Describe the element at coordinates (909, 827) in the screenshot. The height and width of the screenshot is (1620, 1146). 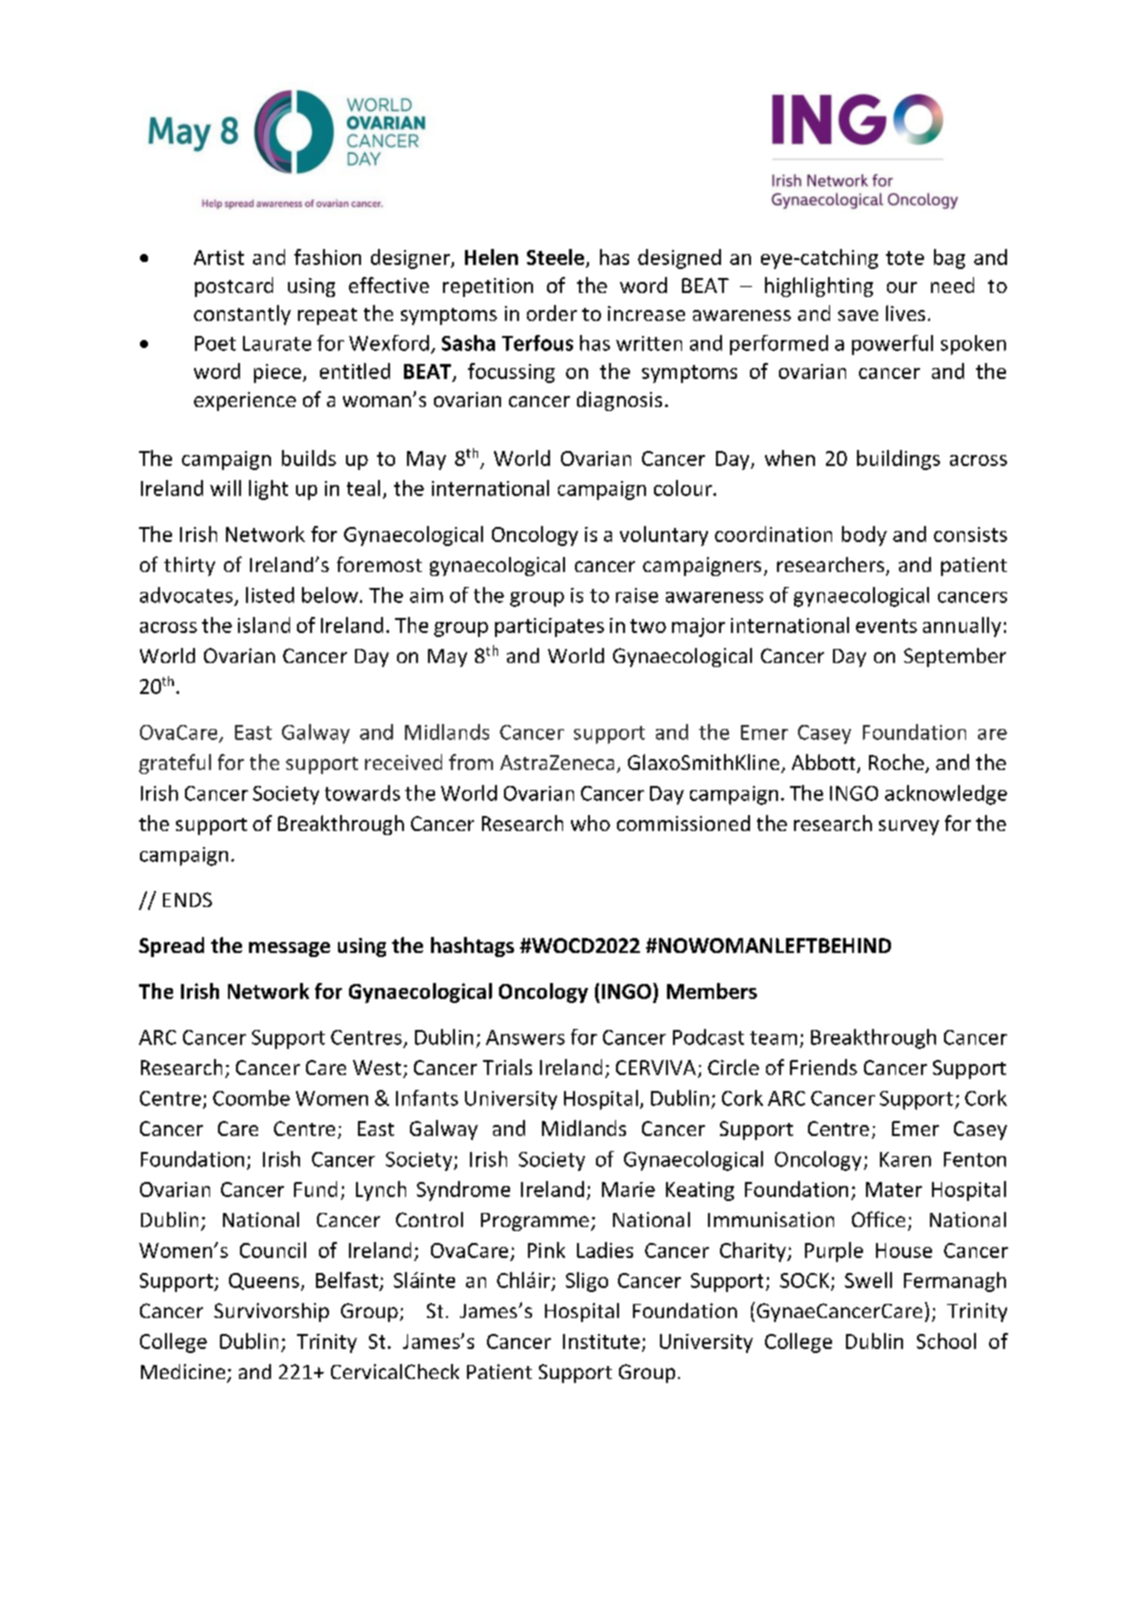
I see `survey` at that location.
